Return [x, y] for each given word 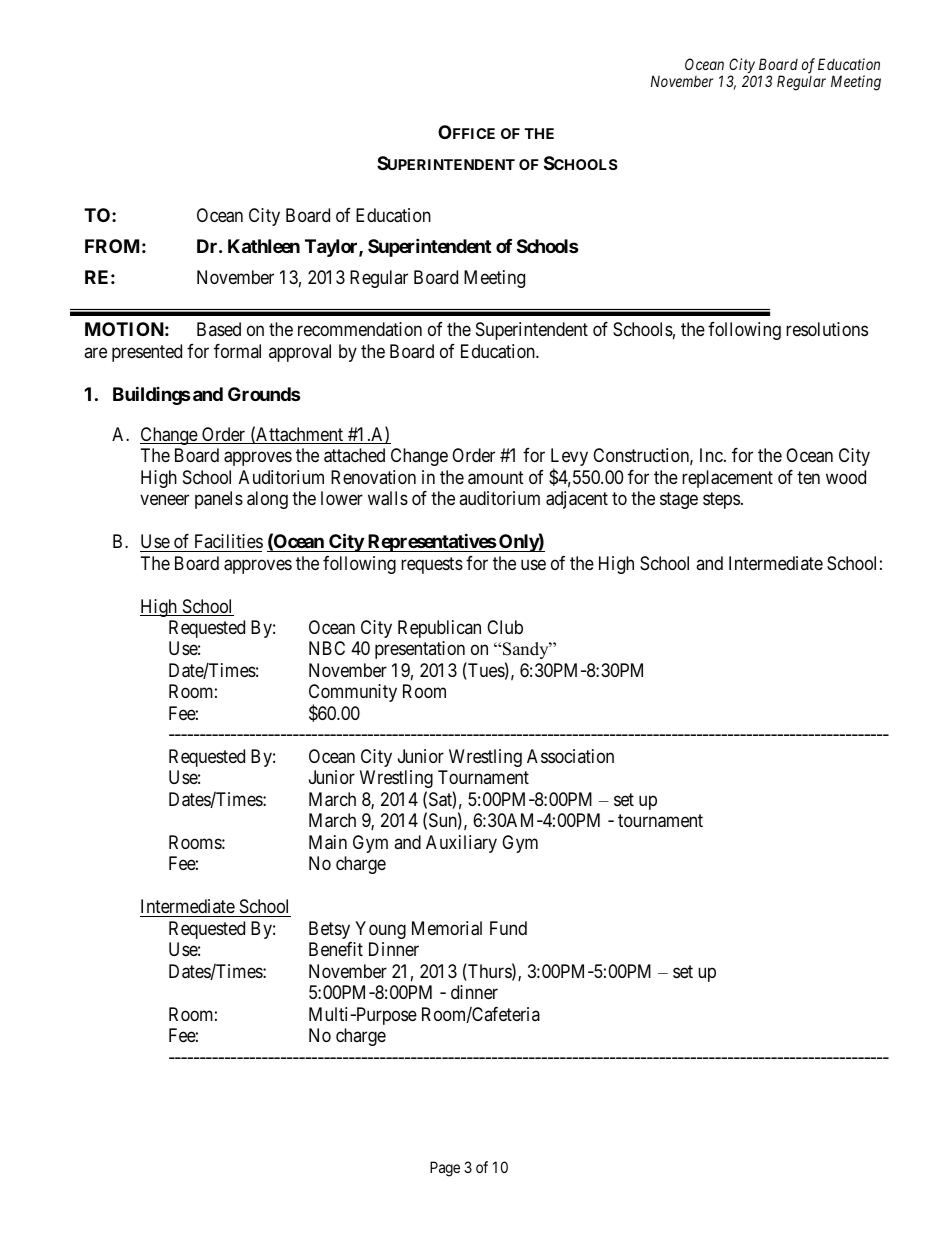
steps [721, 501]
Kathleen [264, 246]
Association [570, 756]
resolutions [827, 329]
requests [432, 565]
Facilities [229, 541]
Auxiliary [461, 844]
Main [328, 842]
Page [445, 1169]
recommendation [360, 329]
